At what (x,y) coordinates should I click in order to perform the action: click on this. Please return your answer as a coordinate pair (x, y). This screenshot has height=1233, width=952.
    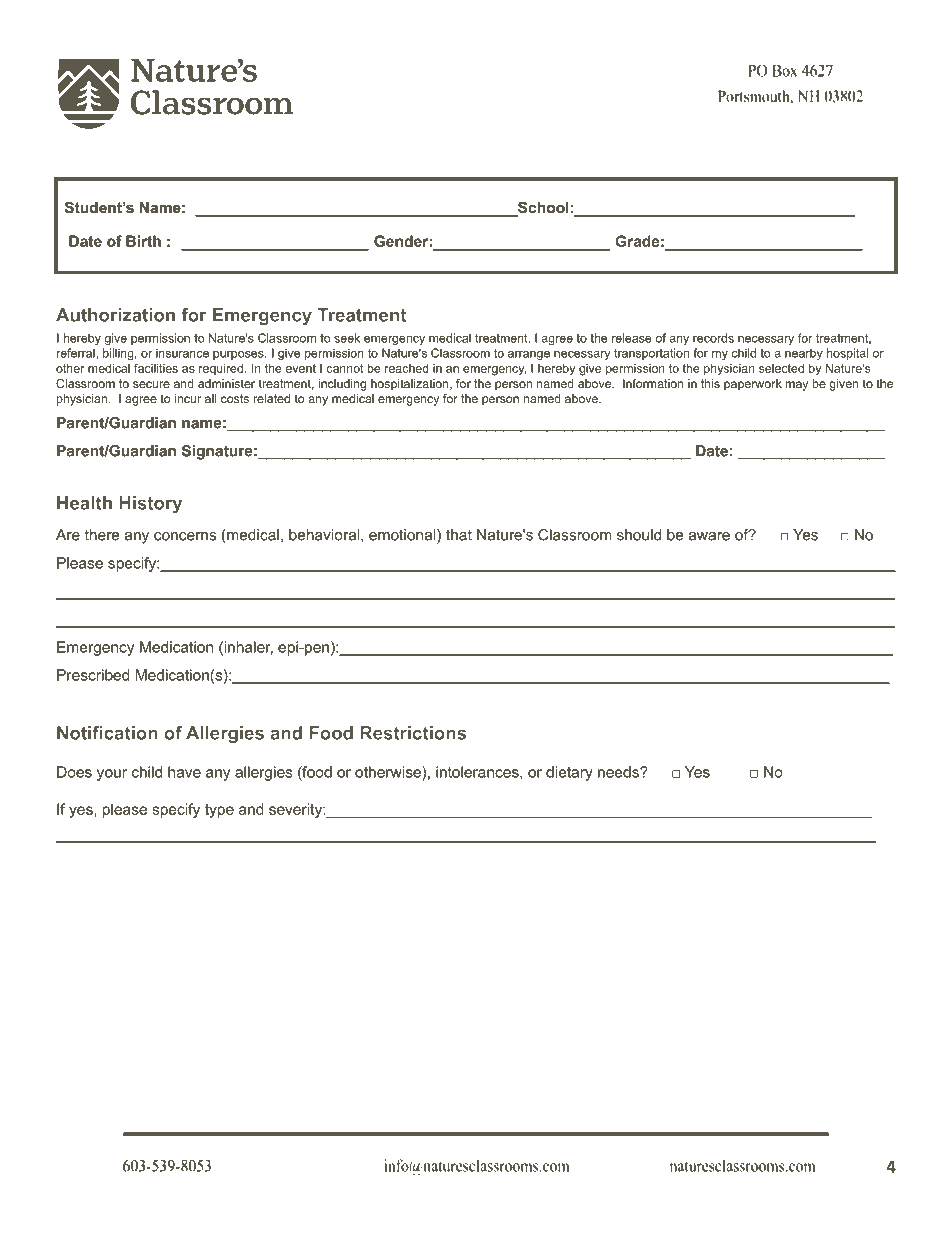
    Looking at the image, I should click on (710, 383).
